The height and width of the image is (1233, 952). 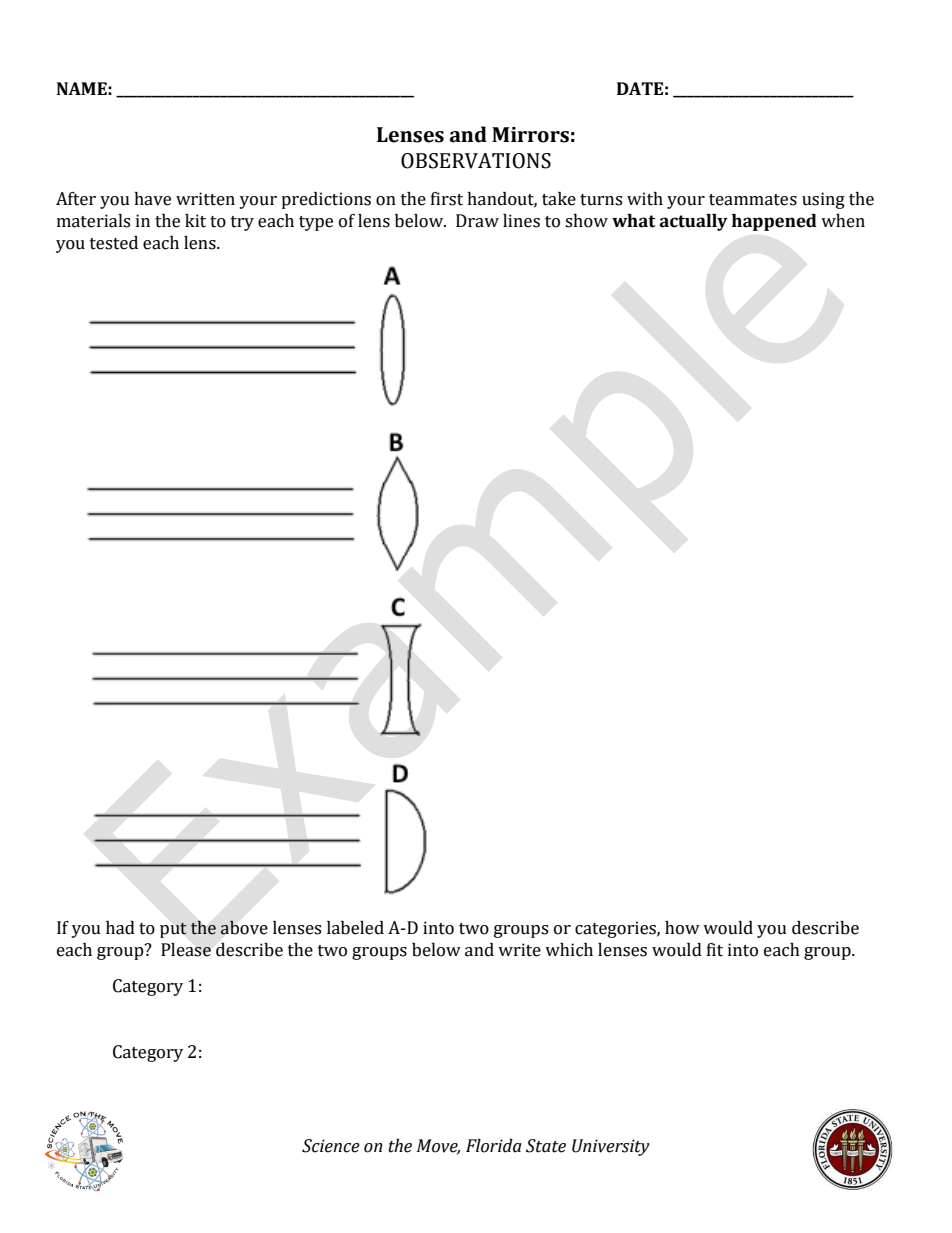 I want to click on first, so click(x=447, y=199).
